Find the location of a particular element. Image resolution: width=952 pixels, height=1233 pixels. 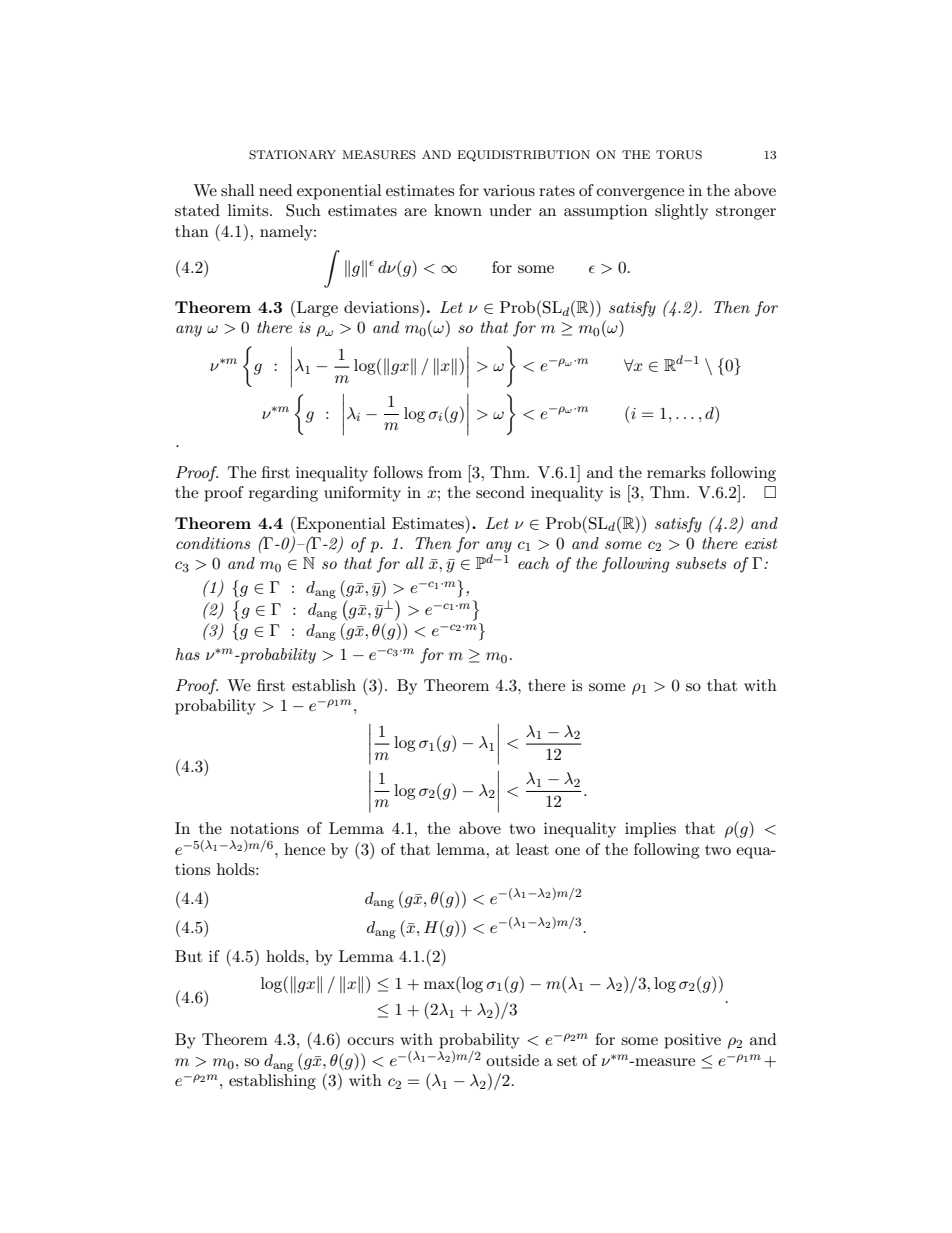

outside is located at coordinates (512, 1060).
